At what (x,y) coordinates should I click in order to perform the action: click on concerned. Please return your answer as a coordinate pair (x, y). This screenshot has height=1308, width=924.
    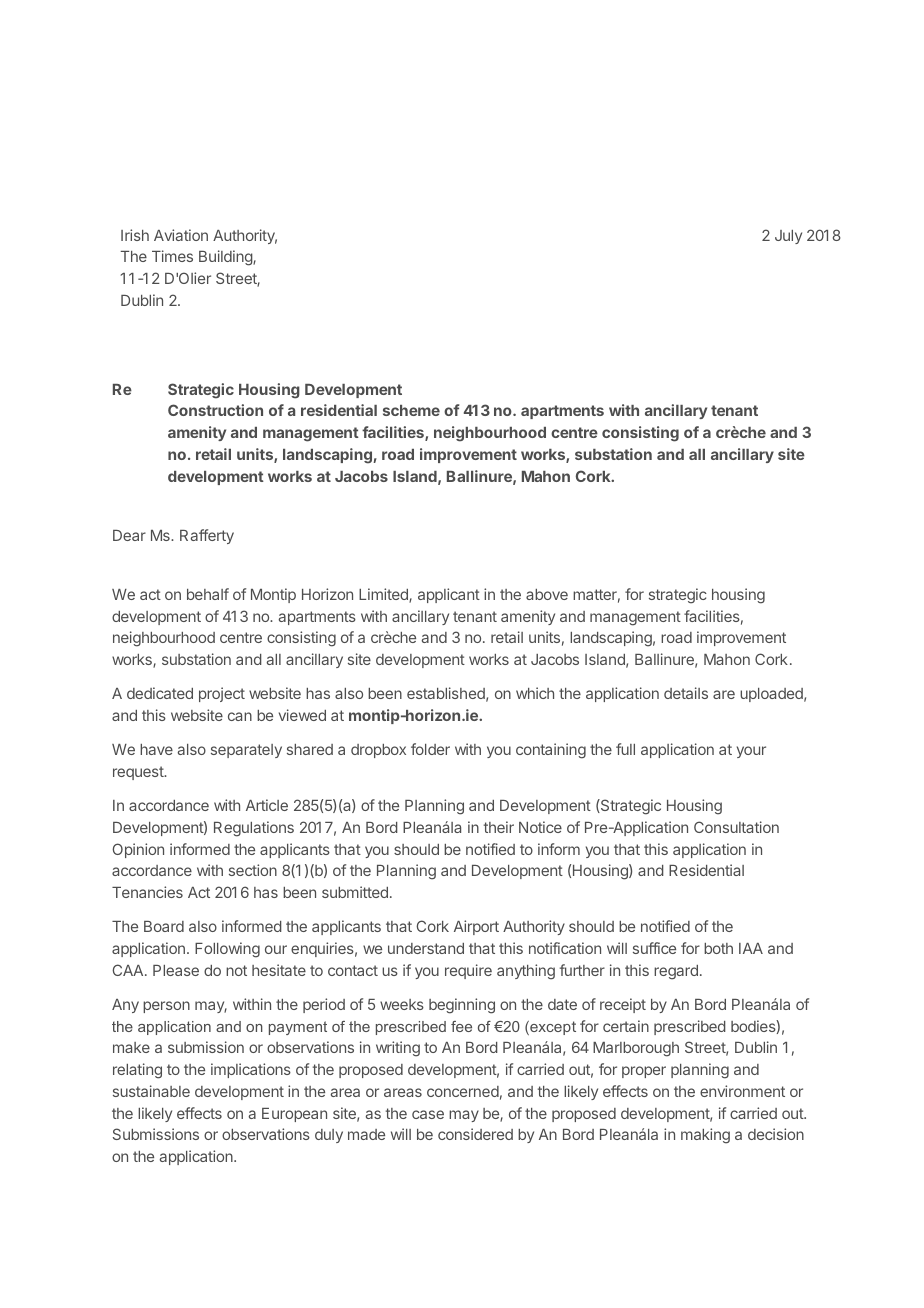
    Looking at the image, I should click on (463, 1091).
